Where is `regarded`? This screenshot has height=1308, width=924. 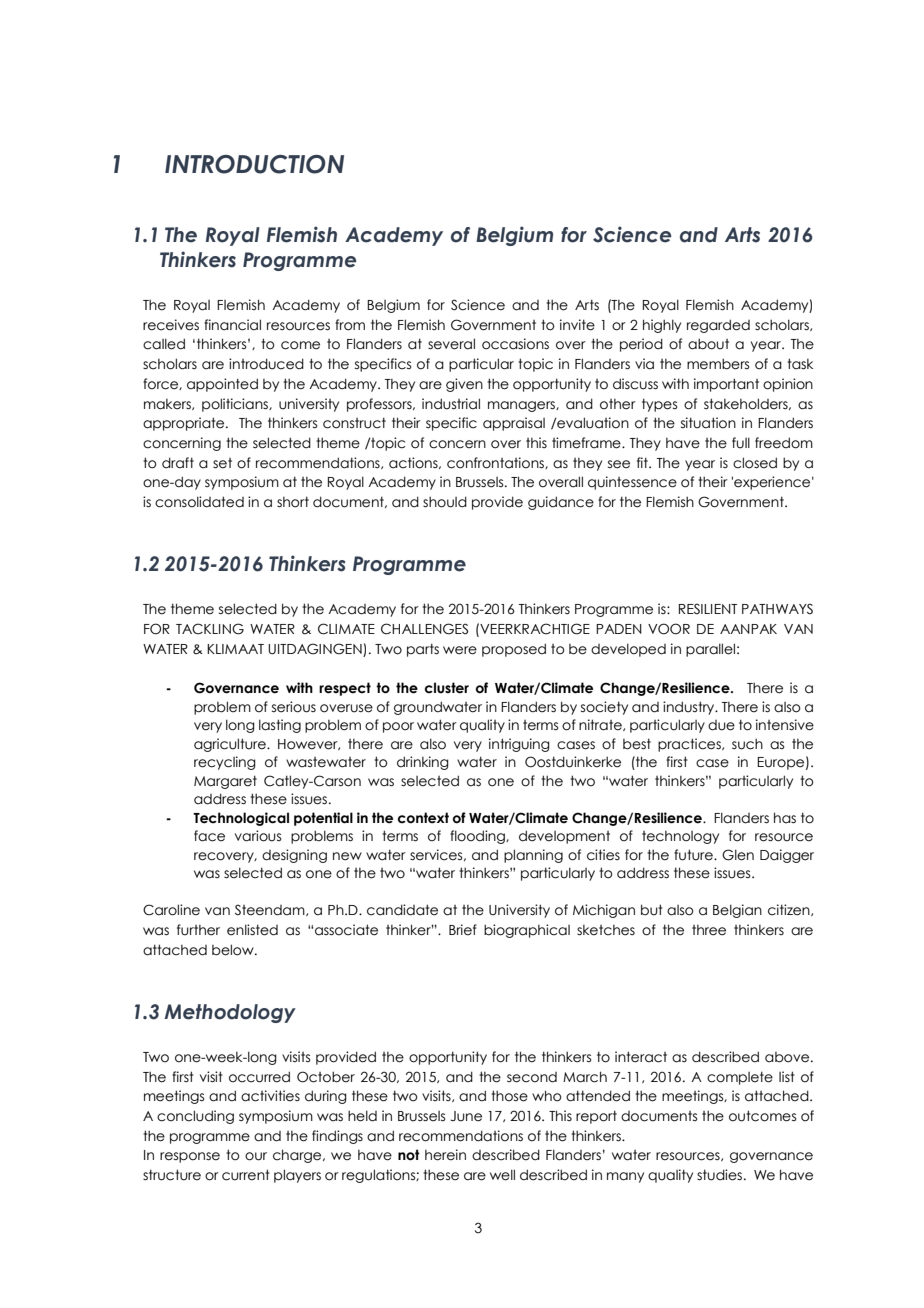
regarded is located at coordinates (718, 326).
